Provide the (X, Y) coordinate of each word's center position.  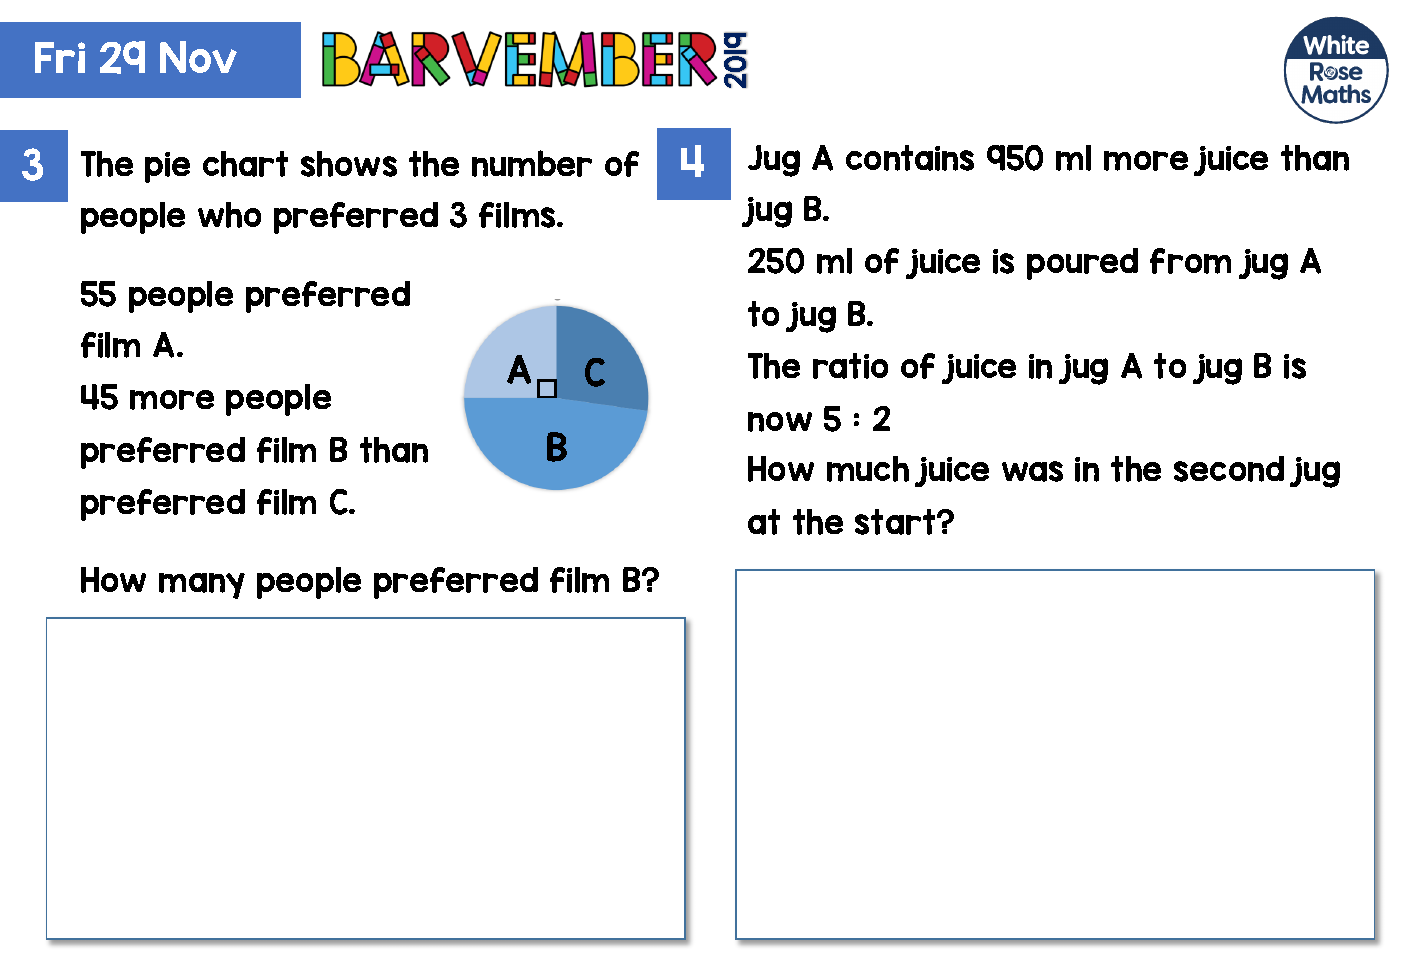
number (532, 163)
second (1229, 469)
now (780, 422)
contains (910, 158)
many (202, 586)
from (1190, 261)
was (1032, 471)
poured (1082, 264)
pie (167, 167)
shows (349, 164)
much (868, 469)
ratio (850, 366)
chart (245, 164)
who (229, 215)
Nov (198, 57)
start (896, 522)
